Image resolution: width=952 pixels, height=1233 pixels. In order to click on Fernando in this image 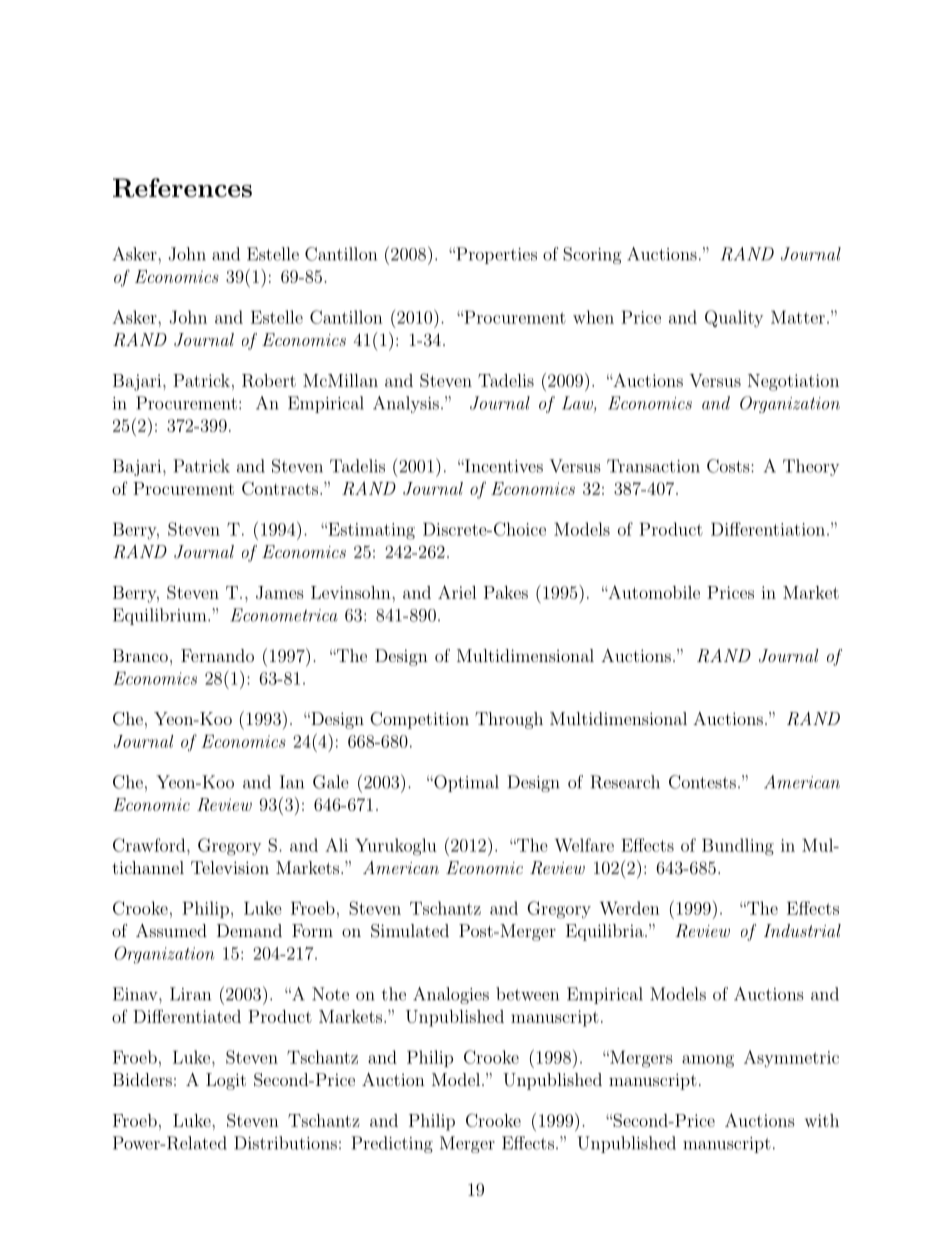, I will do `click(217, 655)`.
